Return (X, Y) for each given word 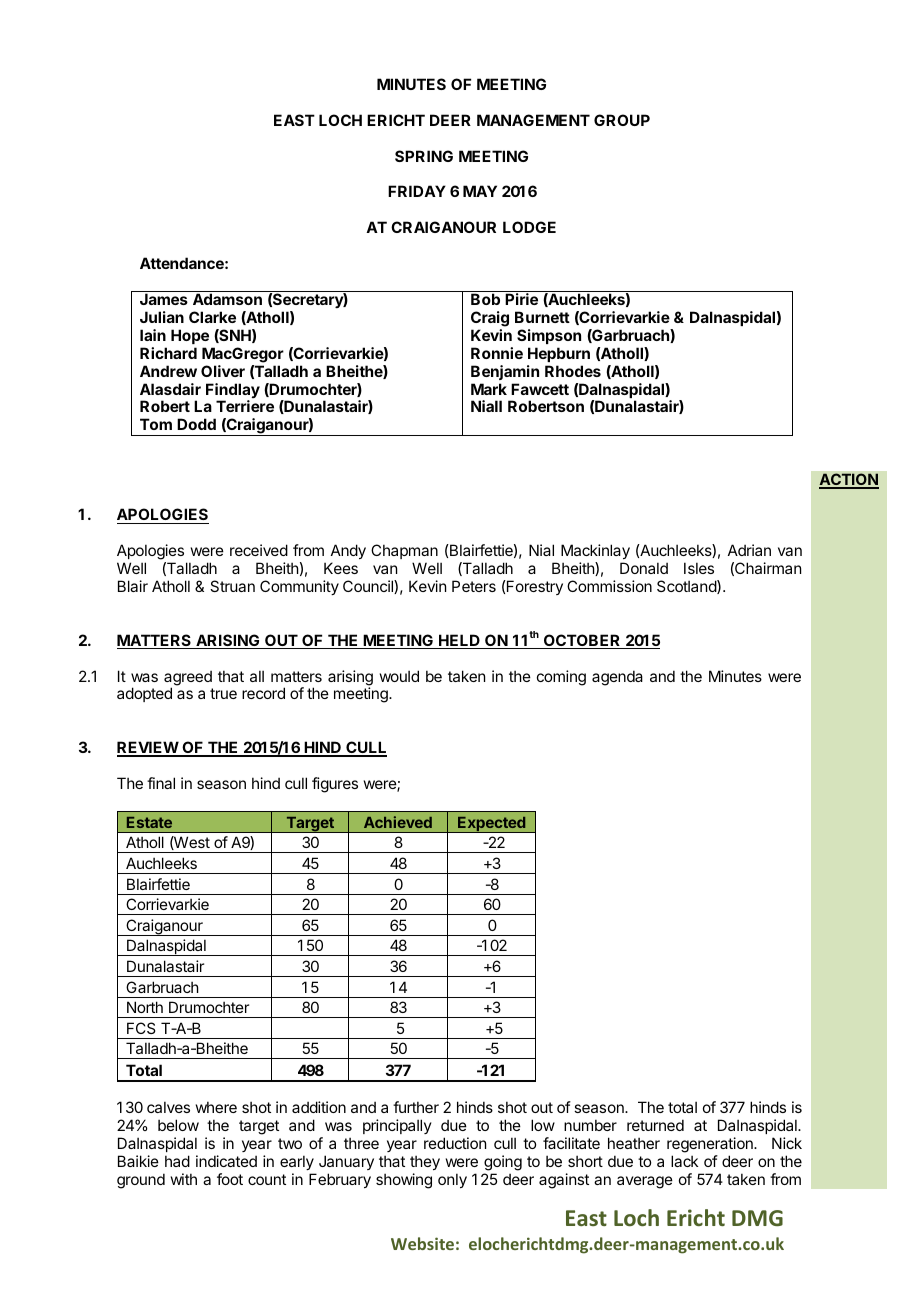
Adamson (227, 299)
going (503, 1163)
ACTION (849, 480)
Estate (149, 822)
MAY (480, 191)
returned (655, 1125)
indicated (226, 1161)
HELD (459, 641)
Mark (489, 389)
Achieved (398, 822)
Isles (699, 568)
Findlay (233, 392)
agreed (188, 679)
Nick (787, 1143)
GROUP (622, 120)
